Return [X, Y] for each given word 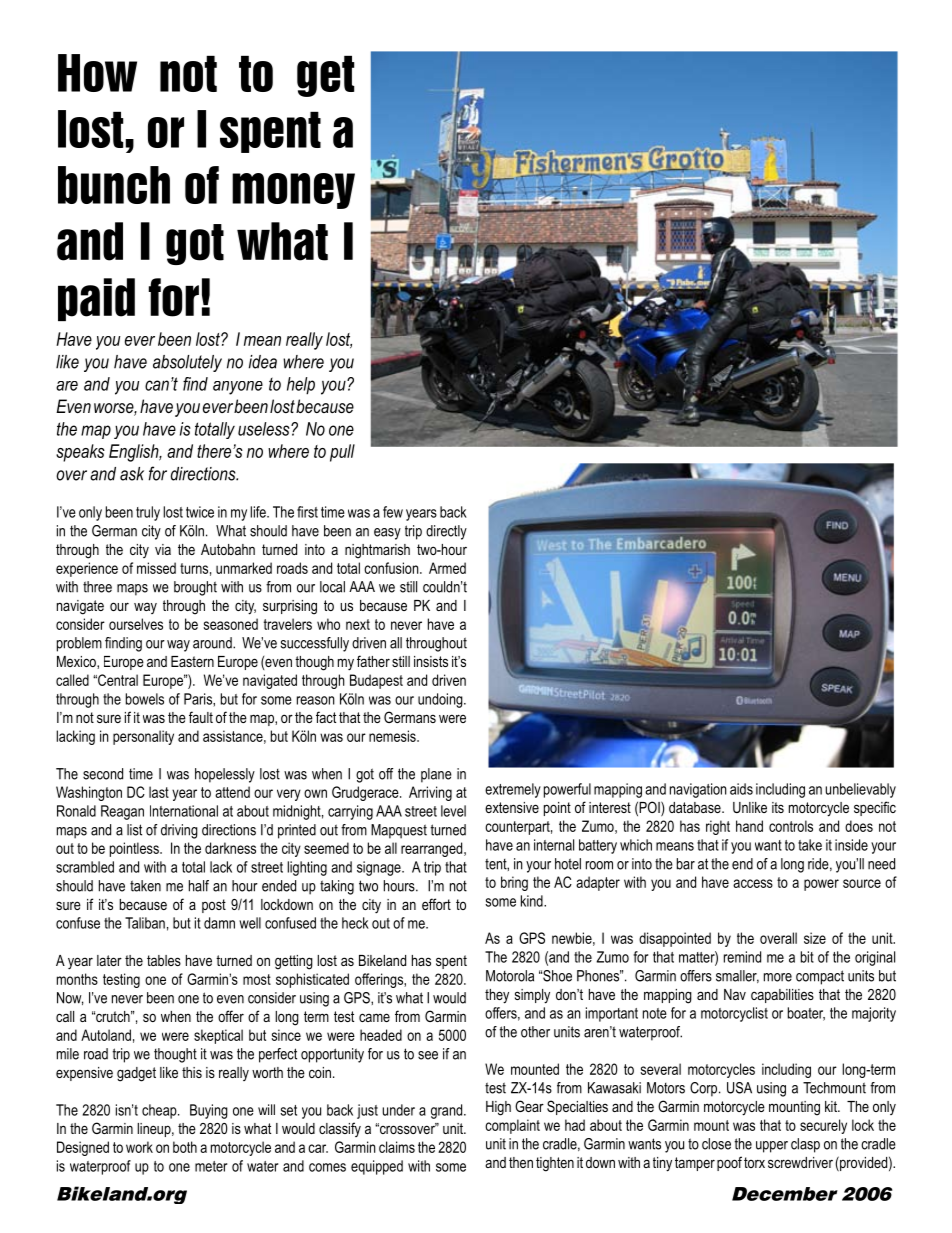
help [301, 386]
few [393, 512]
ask [132, 474]
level [453, 811]
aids [741, 789]
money [293, 191]
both [185, 1147]
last [159, 792]
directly [446, 532]
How [97, 73]
